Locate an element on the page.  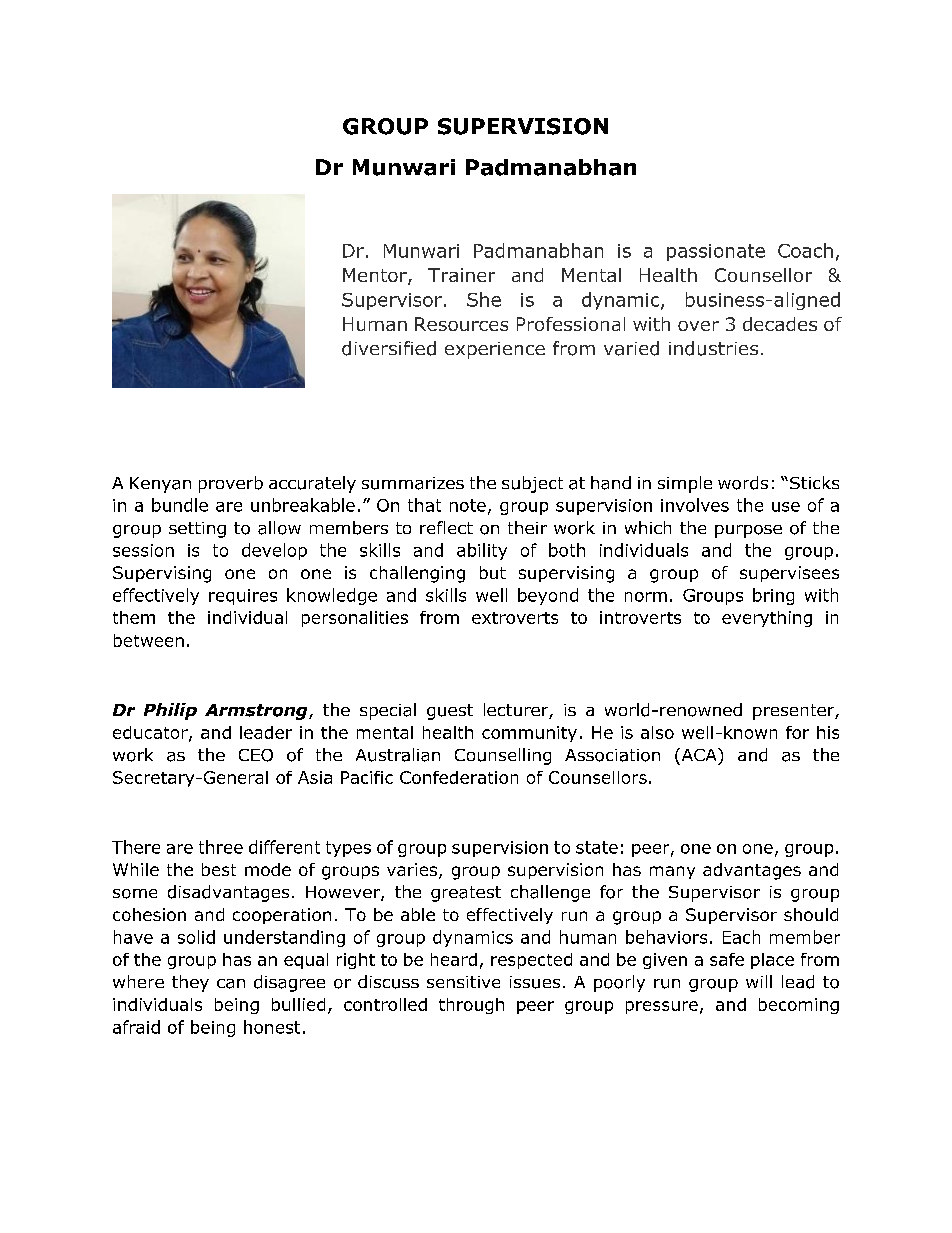
greatest is located at coordinates (466, 894).
